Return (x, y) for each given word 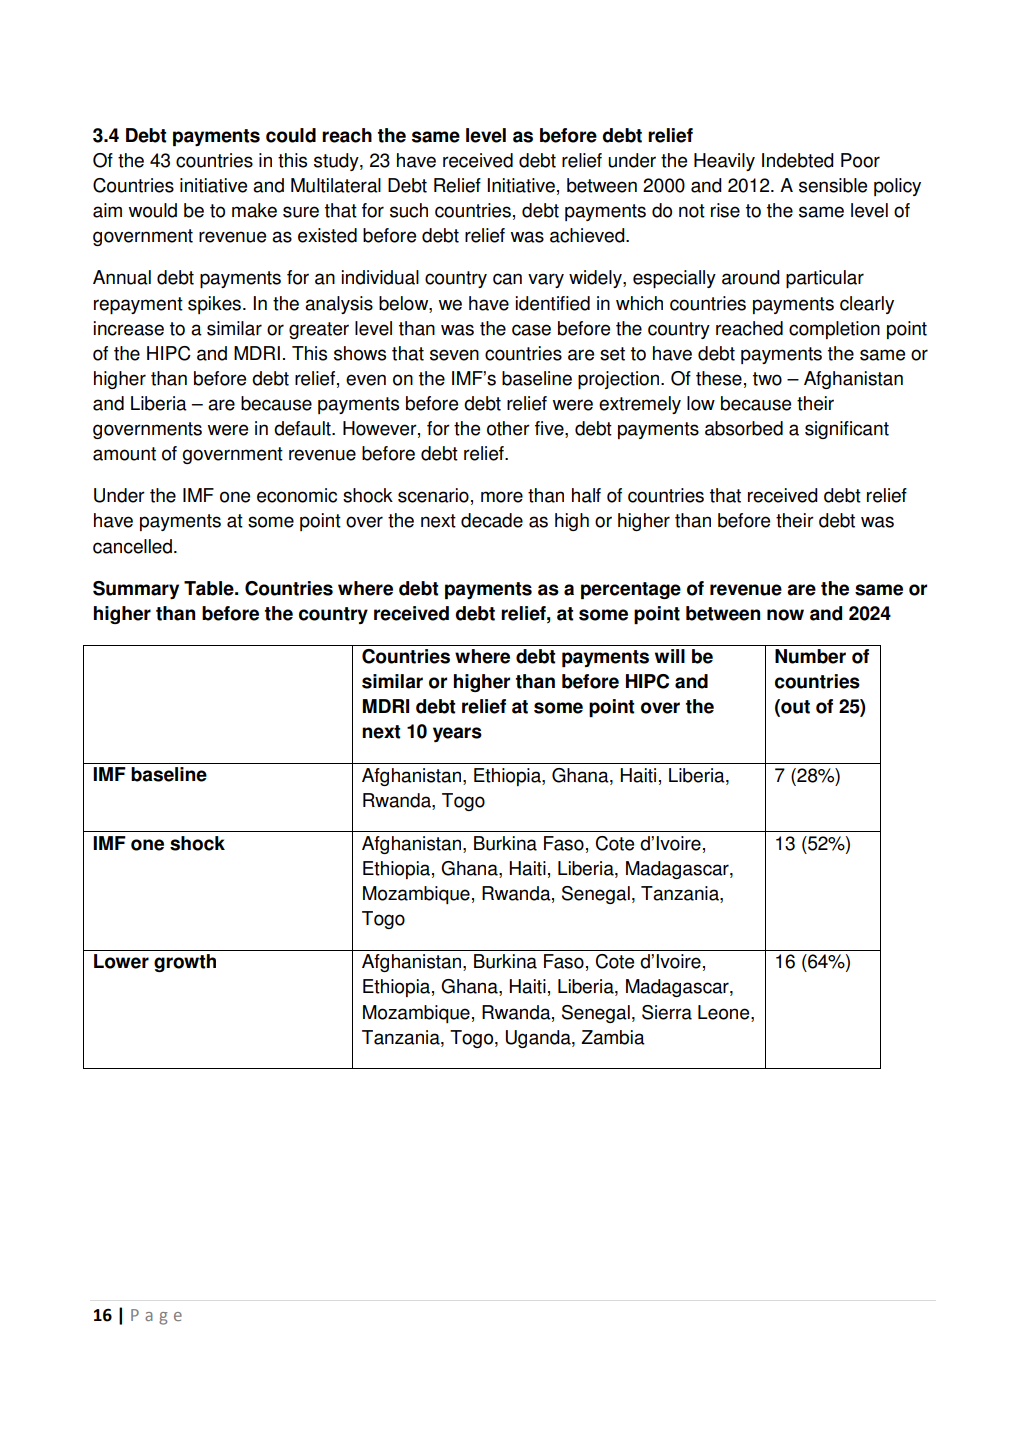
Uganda (539, 1039)
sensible (833, 185)
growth (185, 963)
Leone (725, 1012)
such (409, 210)
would (152, 210)
